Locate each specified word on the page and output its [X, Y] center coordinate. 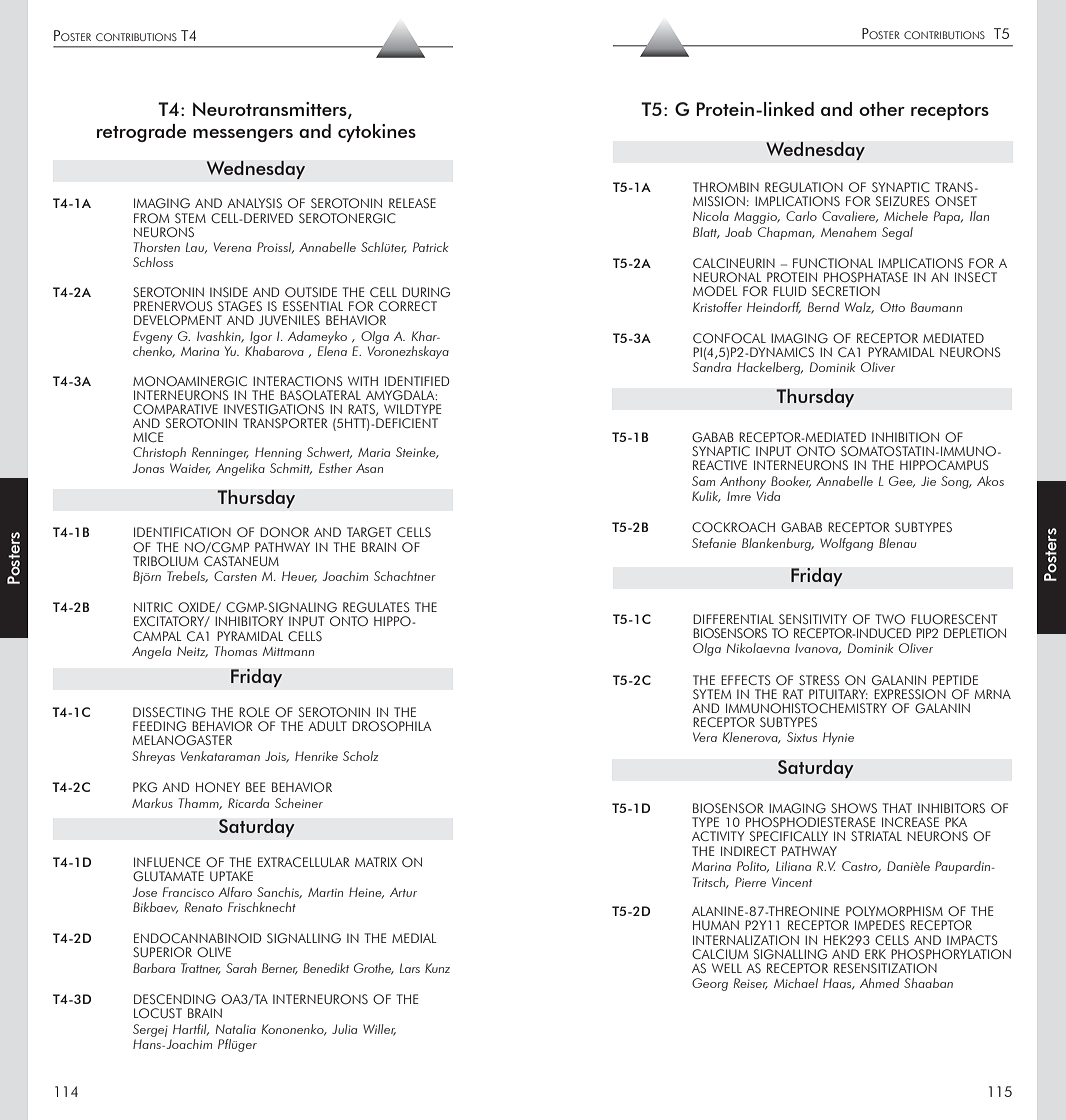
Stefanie [714, 543]
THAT [897, 808]
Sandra [711, 367]
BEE [256, 787]
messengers [243, 135]
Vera [705, 737]
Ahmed [880, 983]
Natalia [236, 1029]
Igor [261, 337]
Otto [892, 307]
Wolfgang [846, 544]
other [882, 109]
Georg [710, 984]
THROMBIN [726, 187]
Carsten [235, 576]
